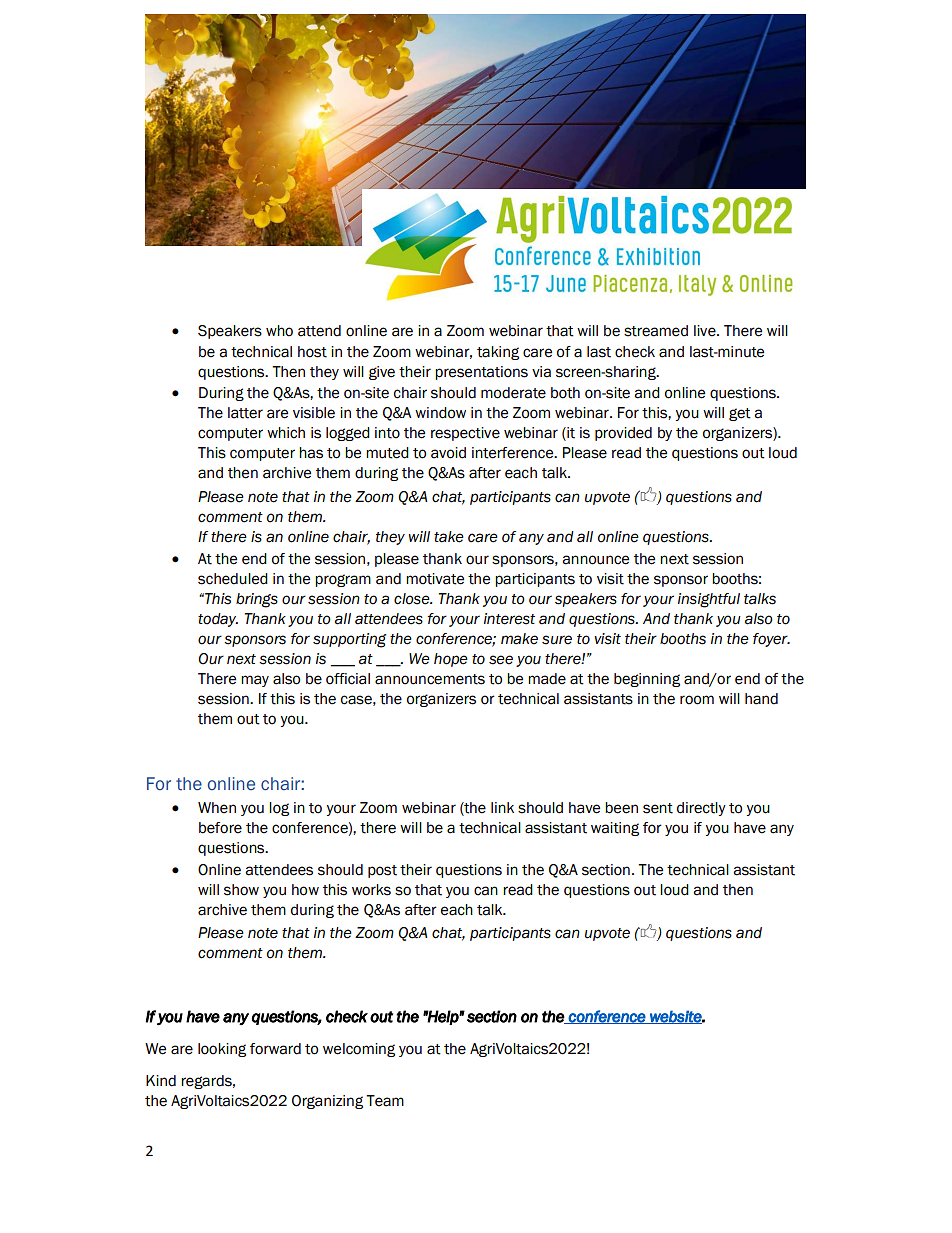  I want to click on directly, so click(701, 809).
